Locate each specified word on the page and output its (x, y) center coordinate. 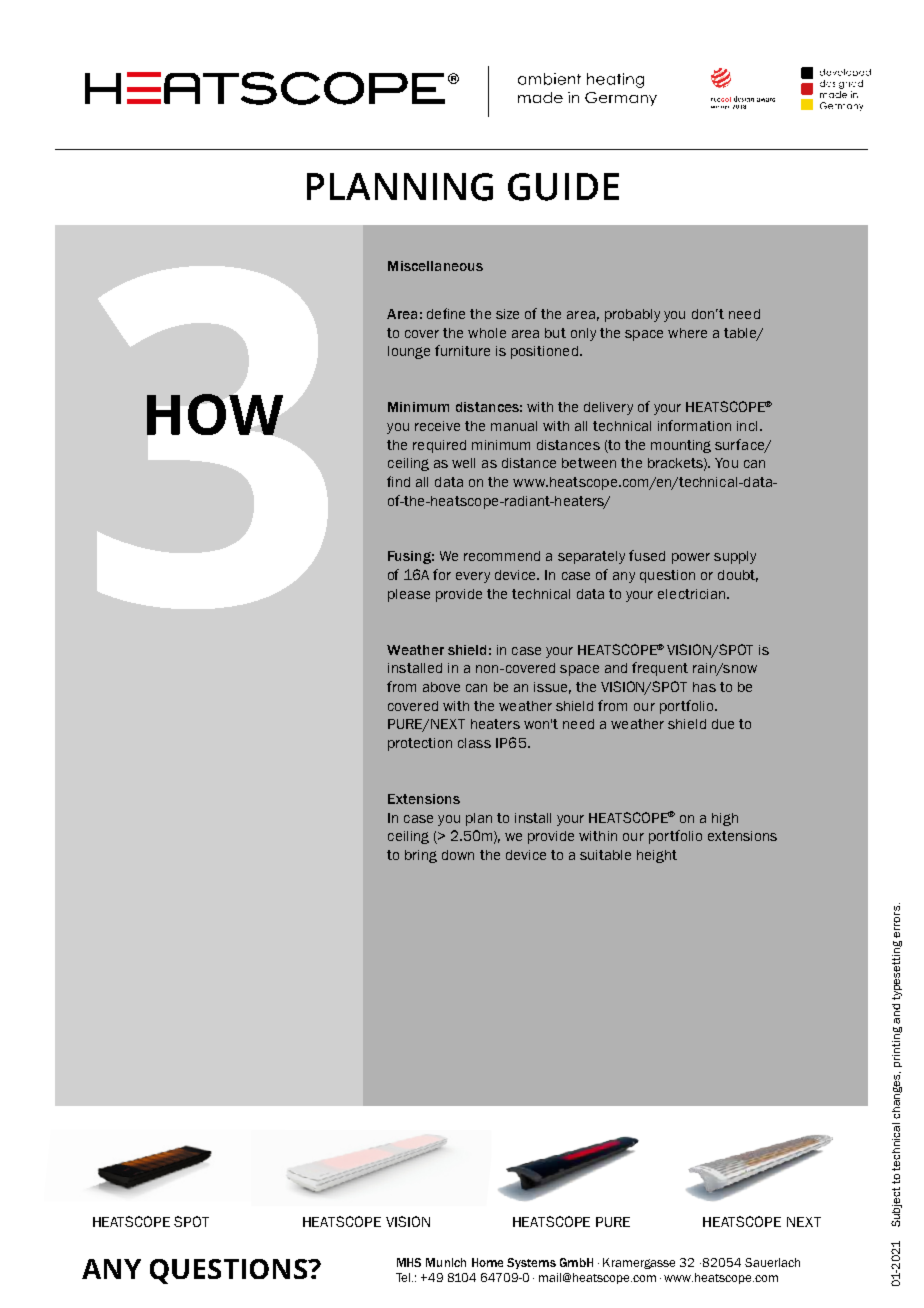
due (723, 724)
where (687, 333)
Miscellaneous (435, 266)
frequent (660, 669)
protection (420, 744)
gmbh (576, 1262)
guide (563, 187)
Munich (446, 1262)
